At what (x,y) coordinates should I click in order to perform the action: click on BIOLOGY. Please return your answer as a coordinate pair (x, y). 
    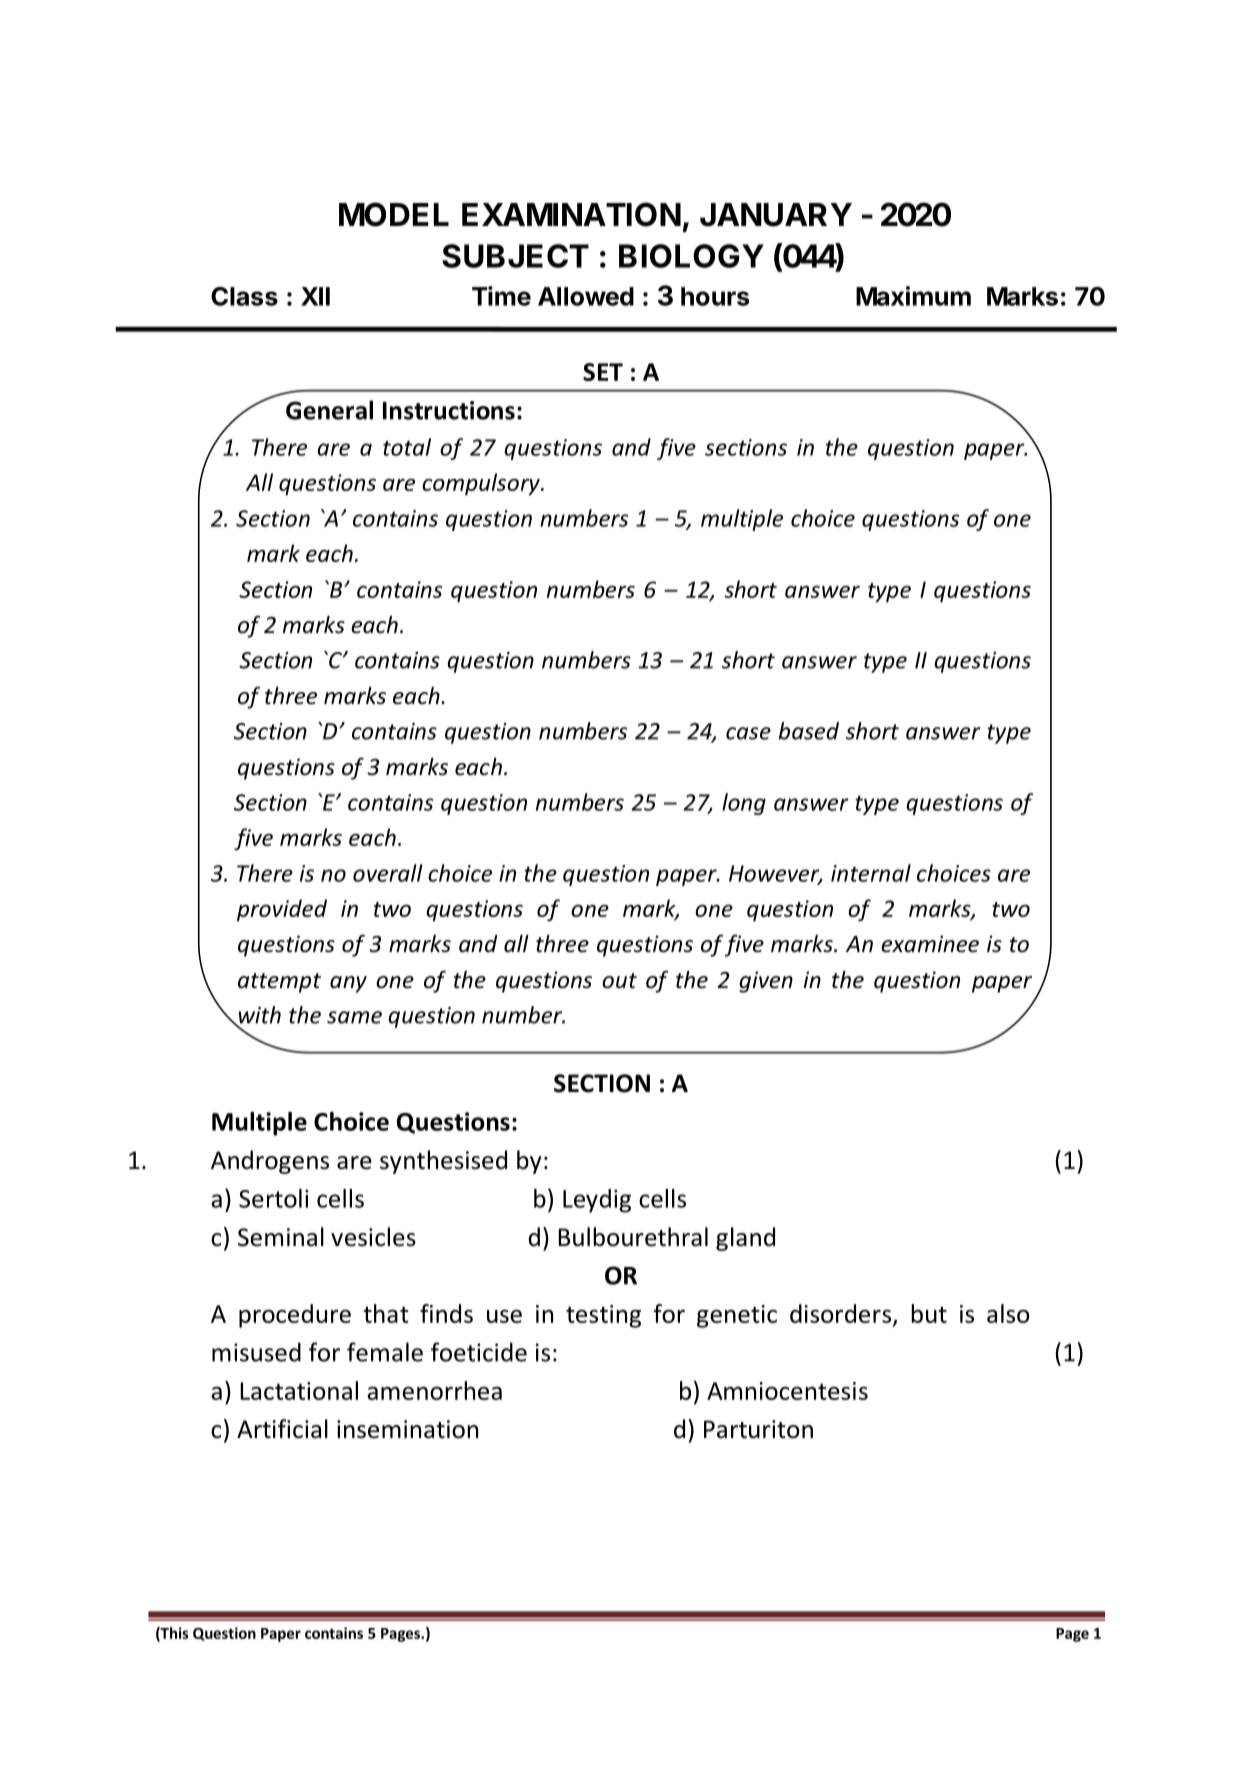
    Looking at the image, I should click on (691, 256).
